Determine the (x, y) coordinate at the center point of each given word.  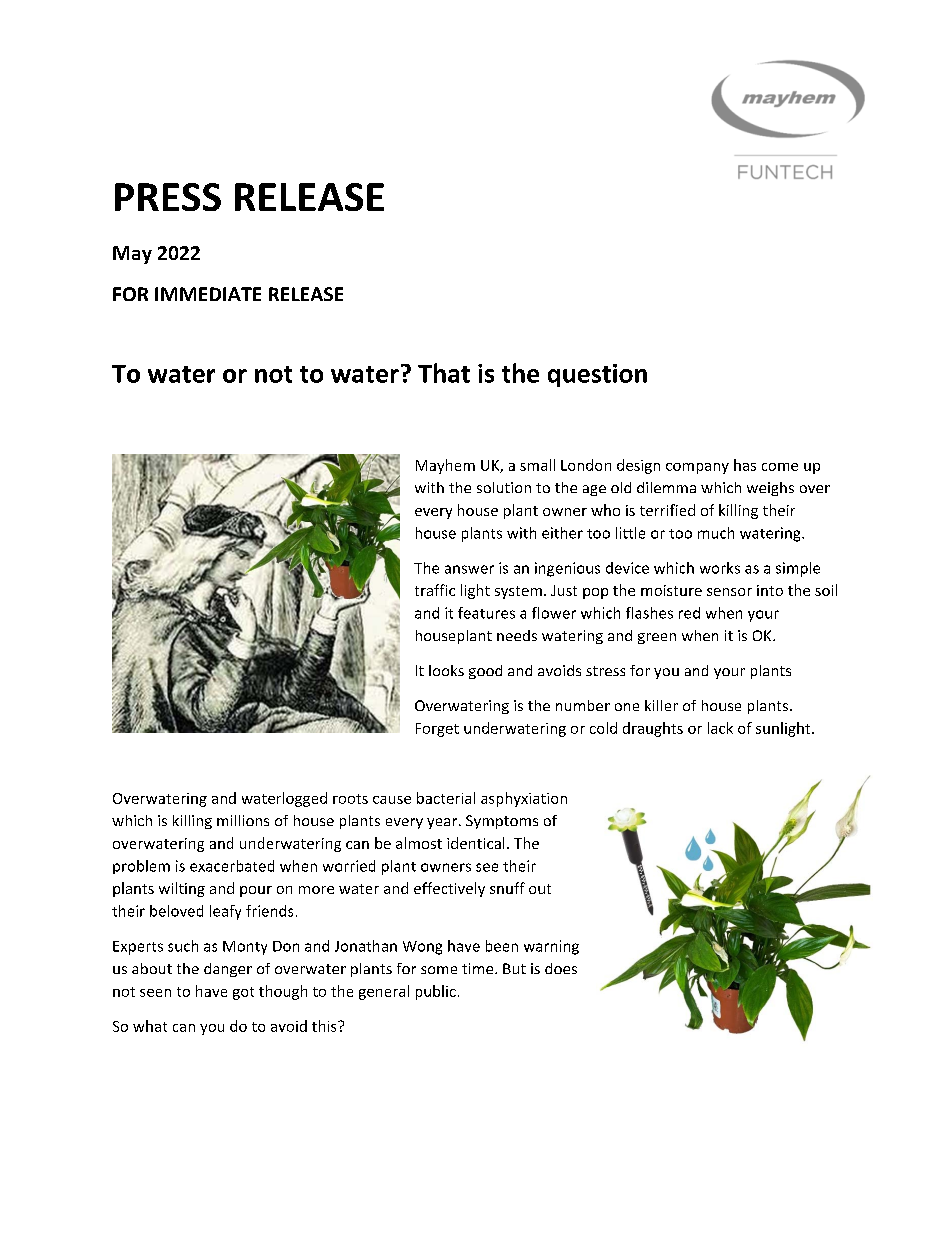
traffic (435, 590)
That (444, 373)
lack (720, 728)
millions (243, 820)
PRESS (168, 197)
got (243, 993)
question (597, 375)
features (486, 613)
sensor (729, 592)
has (745, 465)
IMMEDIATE (208, 294)
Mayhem (445, 466)
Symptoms (502, 822)
